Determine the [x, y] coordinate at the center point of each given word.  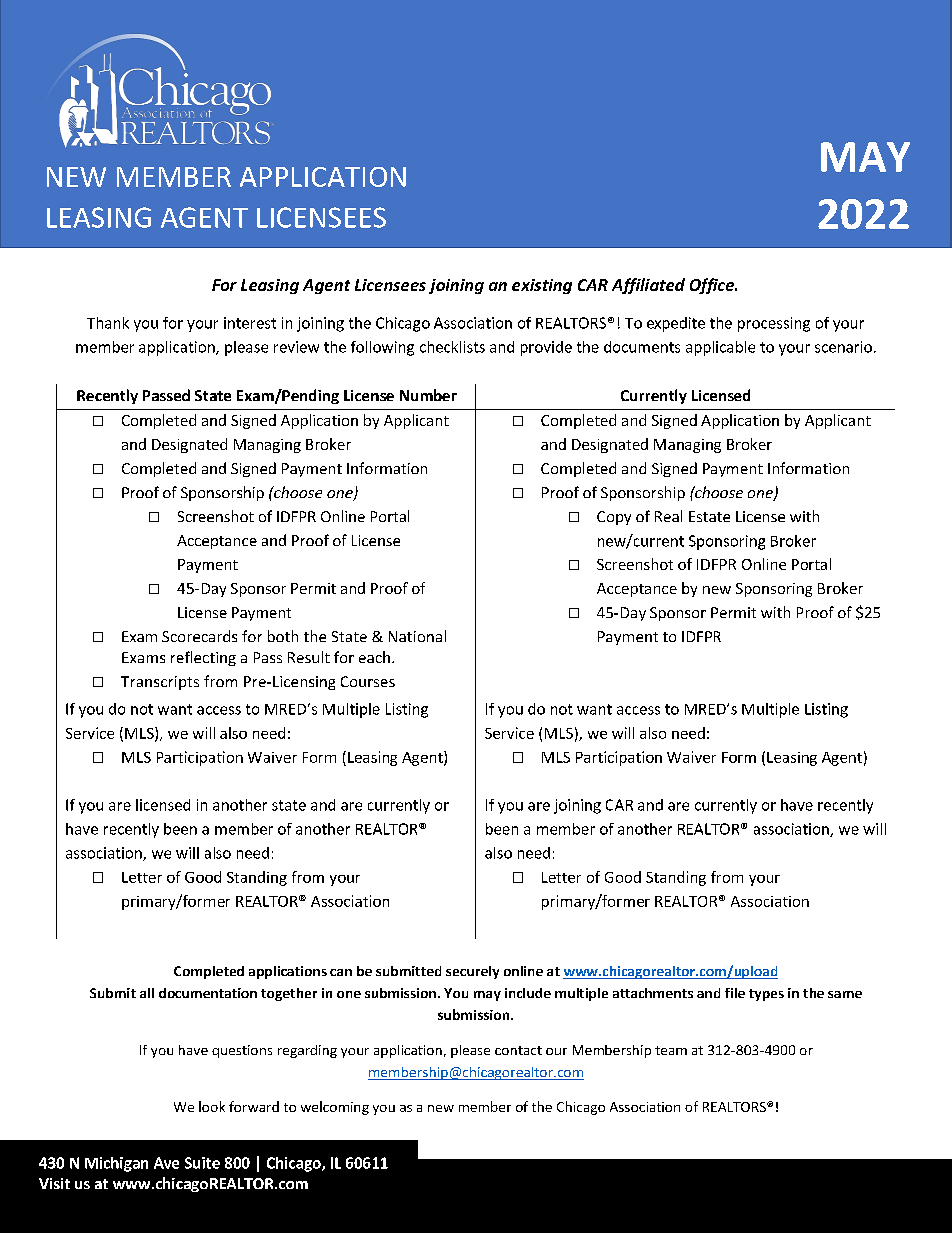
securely [472, 972]
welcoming [335, 1108]
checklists [452, 347]
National [417, 636]
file [735, 993]
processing [774, 324]
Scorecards [199, 636]
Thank [108, 323]
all [147, 993]
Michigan [116, 1164]
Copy [614, 518]
